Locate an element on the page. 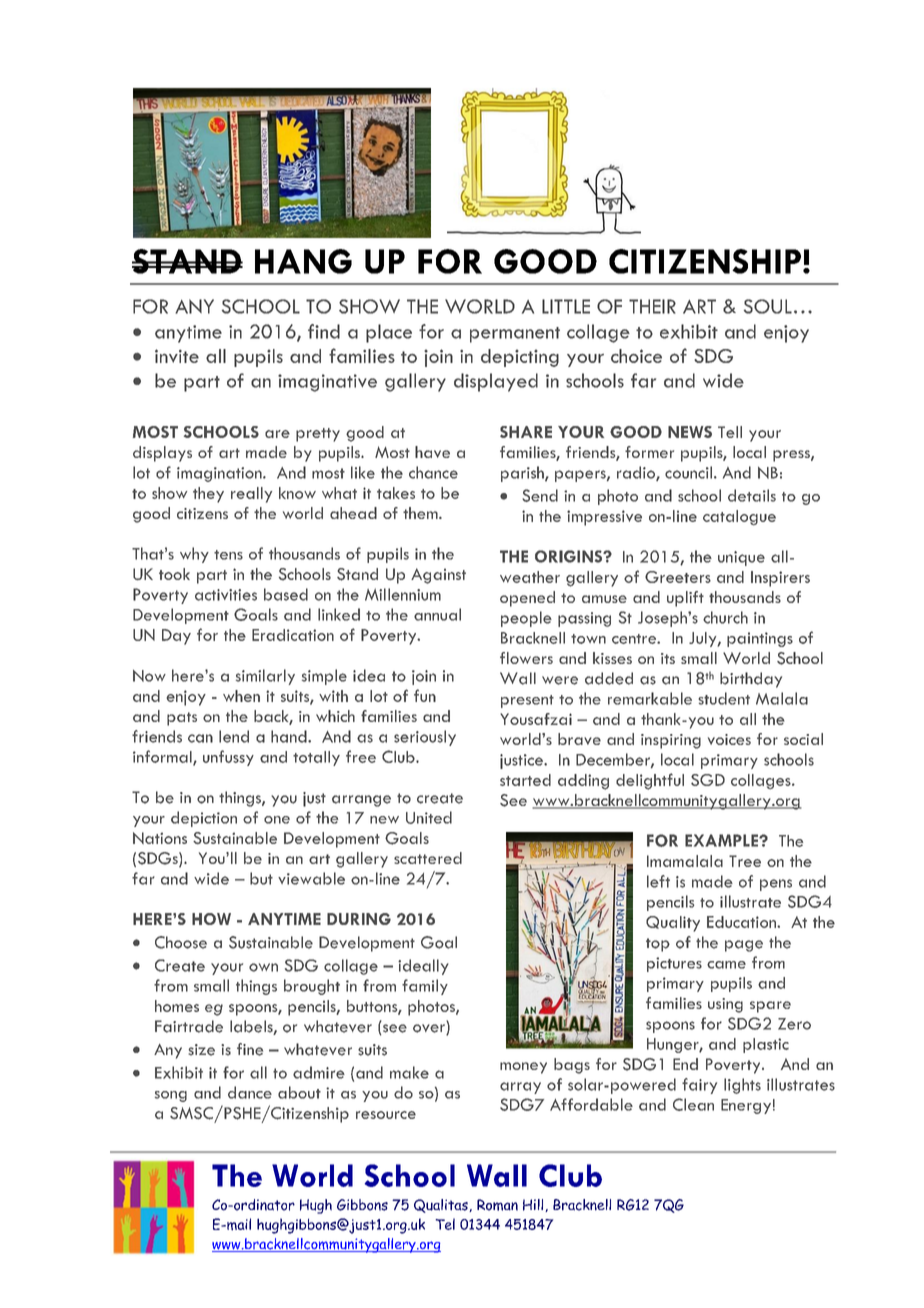 This image has height=1308, width=924. permanent is located at coordinates (515, 335).
